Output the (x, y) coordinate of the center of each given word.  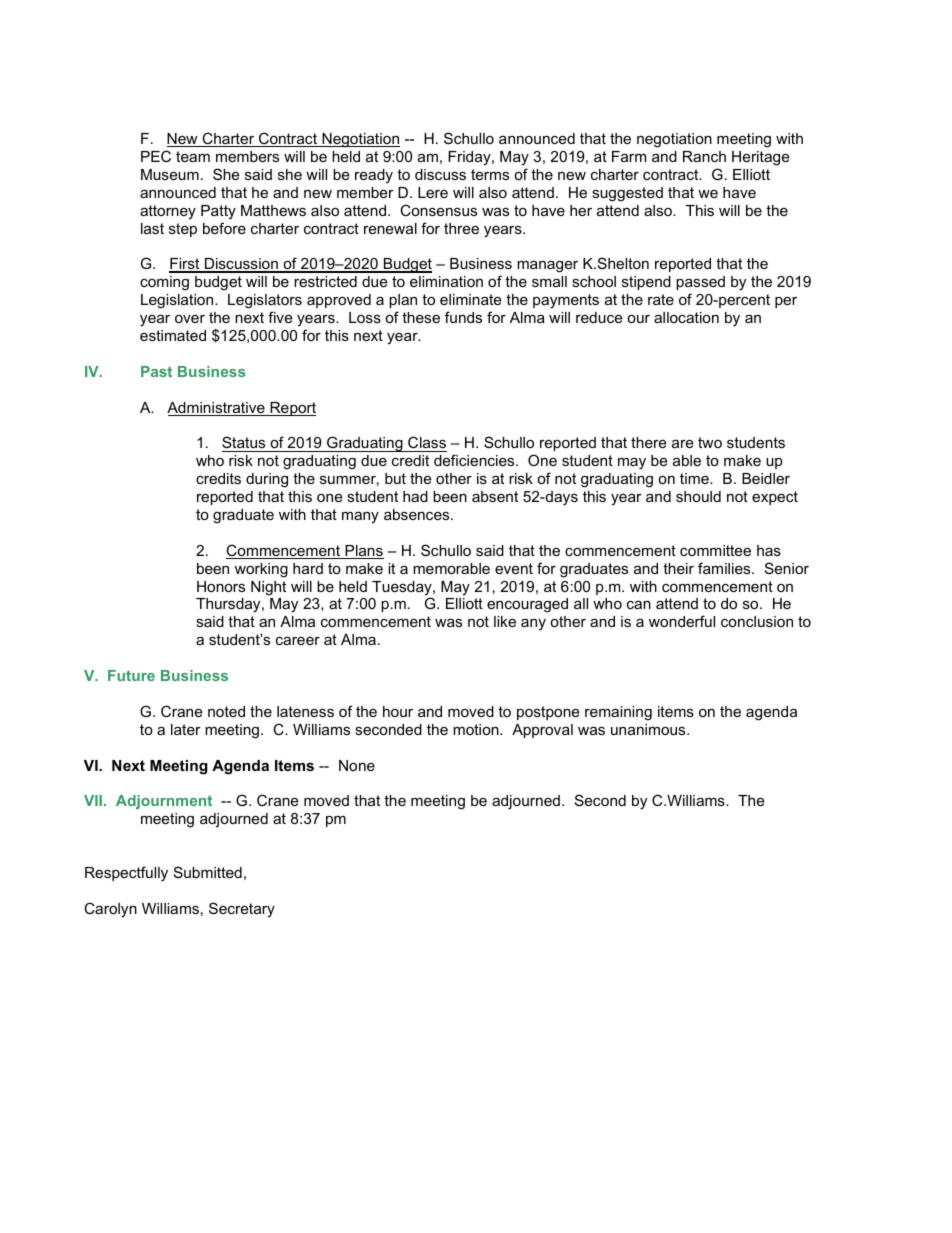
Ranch (704, 156)
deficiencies (475, 460)
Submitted (208, 872)
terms (490, 174)
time (695, 478)
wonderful (682, 621)
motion (477, 729)
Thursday (229, 605)
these (421, 317)
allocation (686, 317)
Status (245, 444)
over (190, 319)
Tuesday (403, 589)
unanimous (649, 729)
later (186, 729)
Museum (170, 174)
